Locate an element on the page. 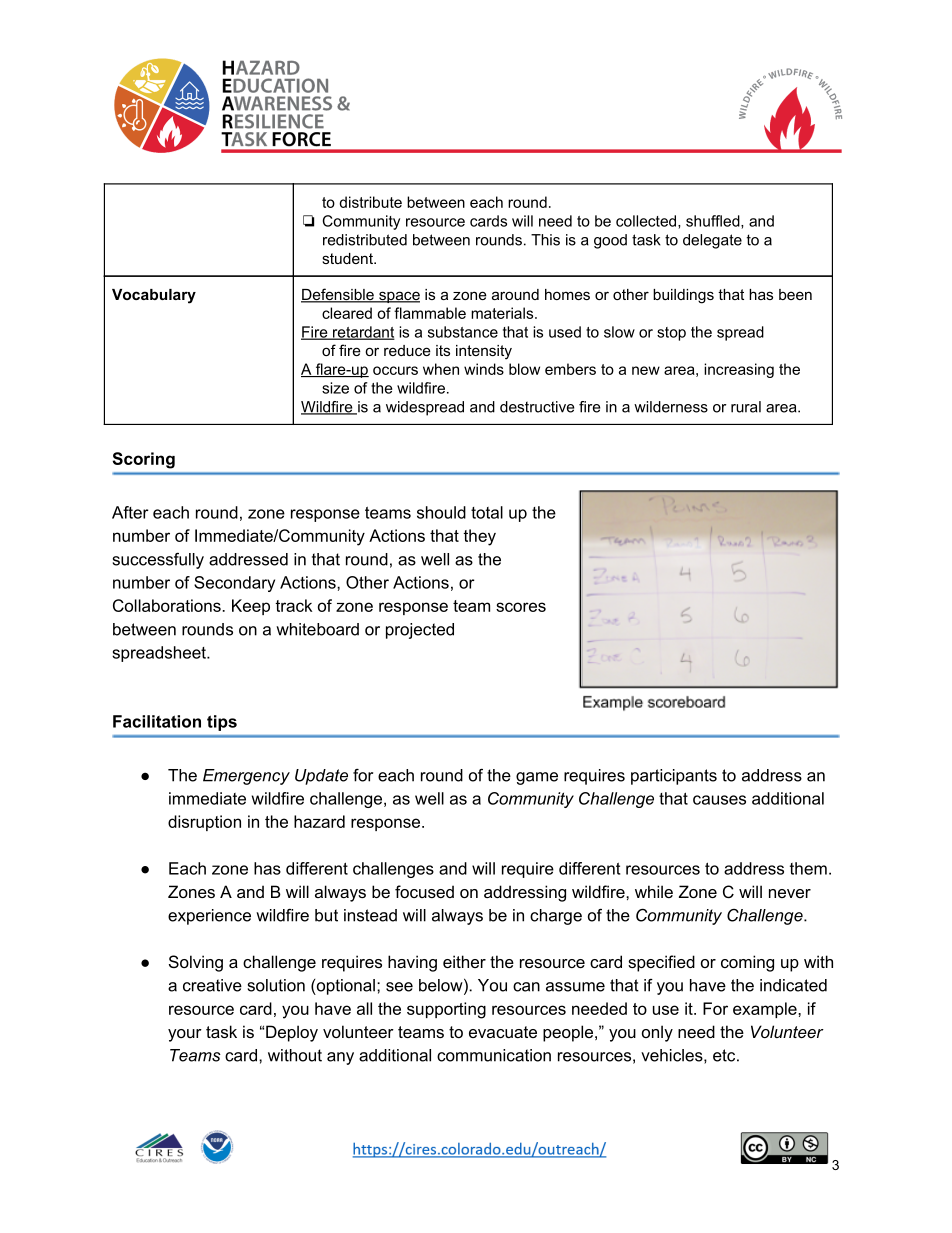 Image resolution: width=952 pixels, height=1233 pixels. delegate is located at coordinates (712, 241).
